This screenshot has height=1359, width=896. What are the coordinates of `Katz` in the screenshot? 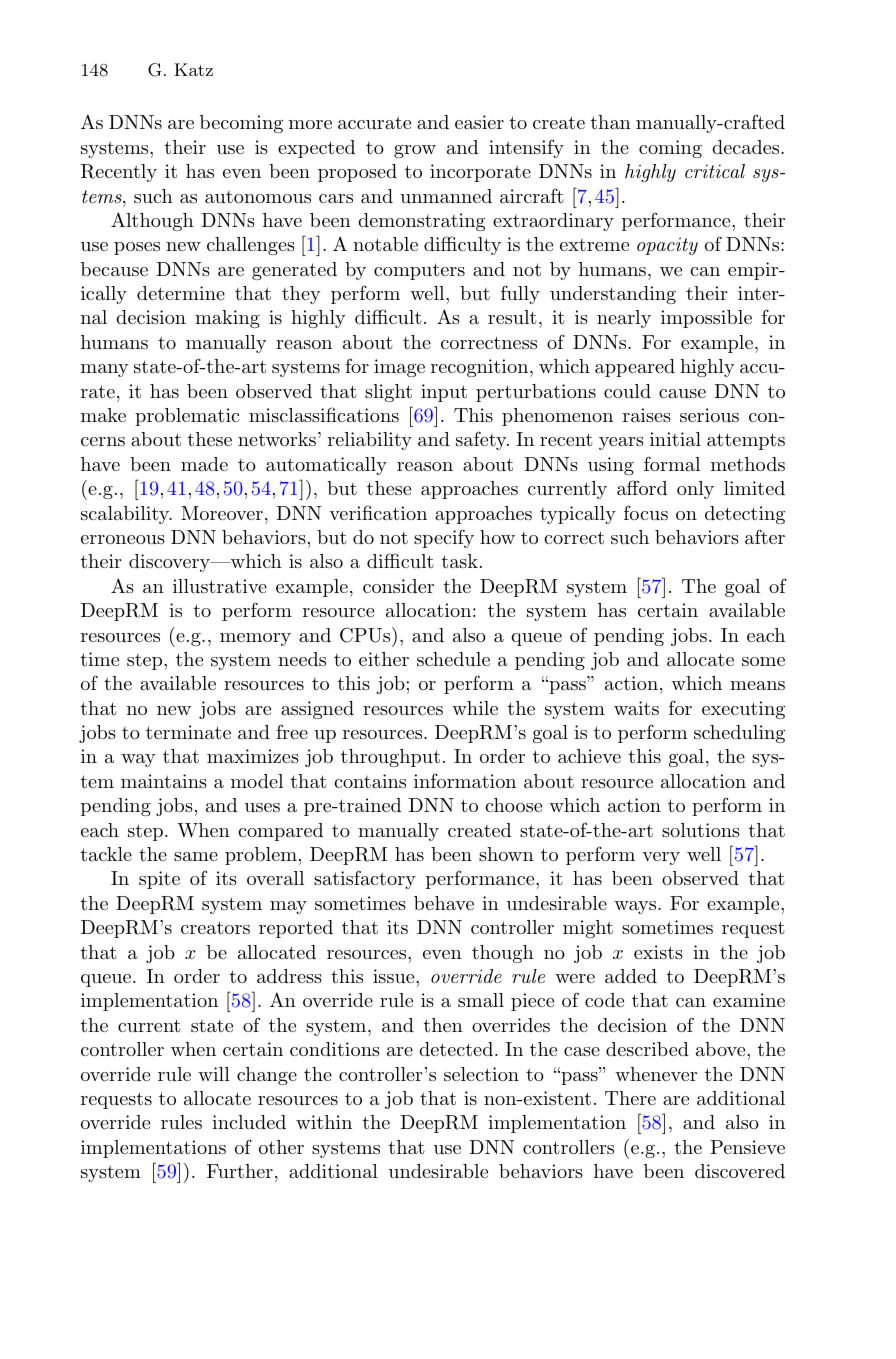 It's located at (193, 69).
